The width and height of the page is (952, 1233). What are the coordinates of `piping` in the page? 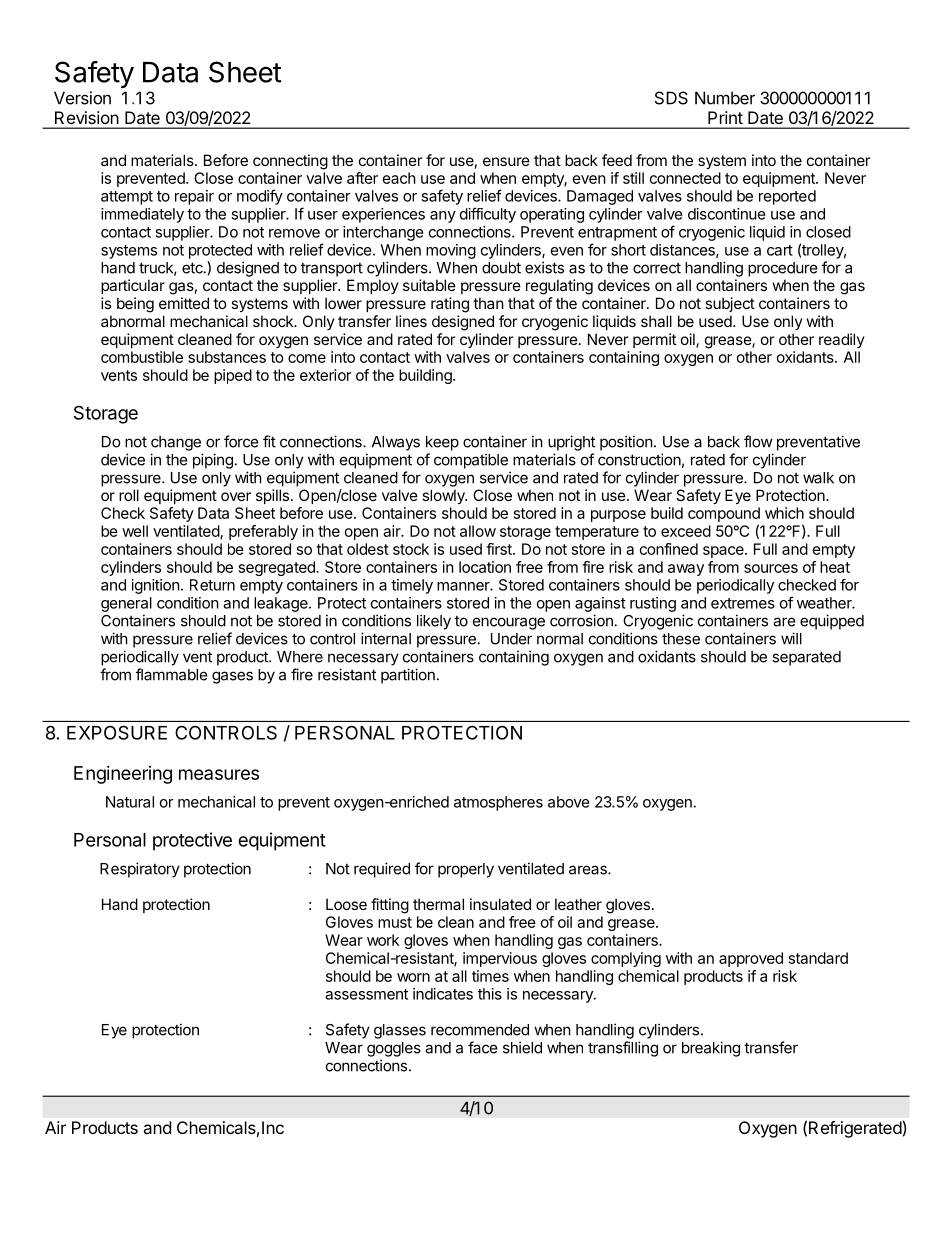 It's located at (213, 461).
